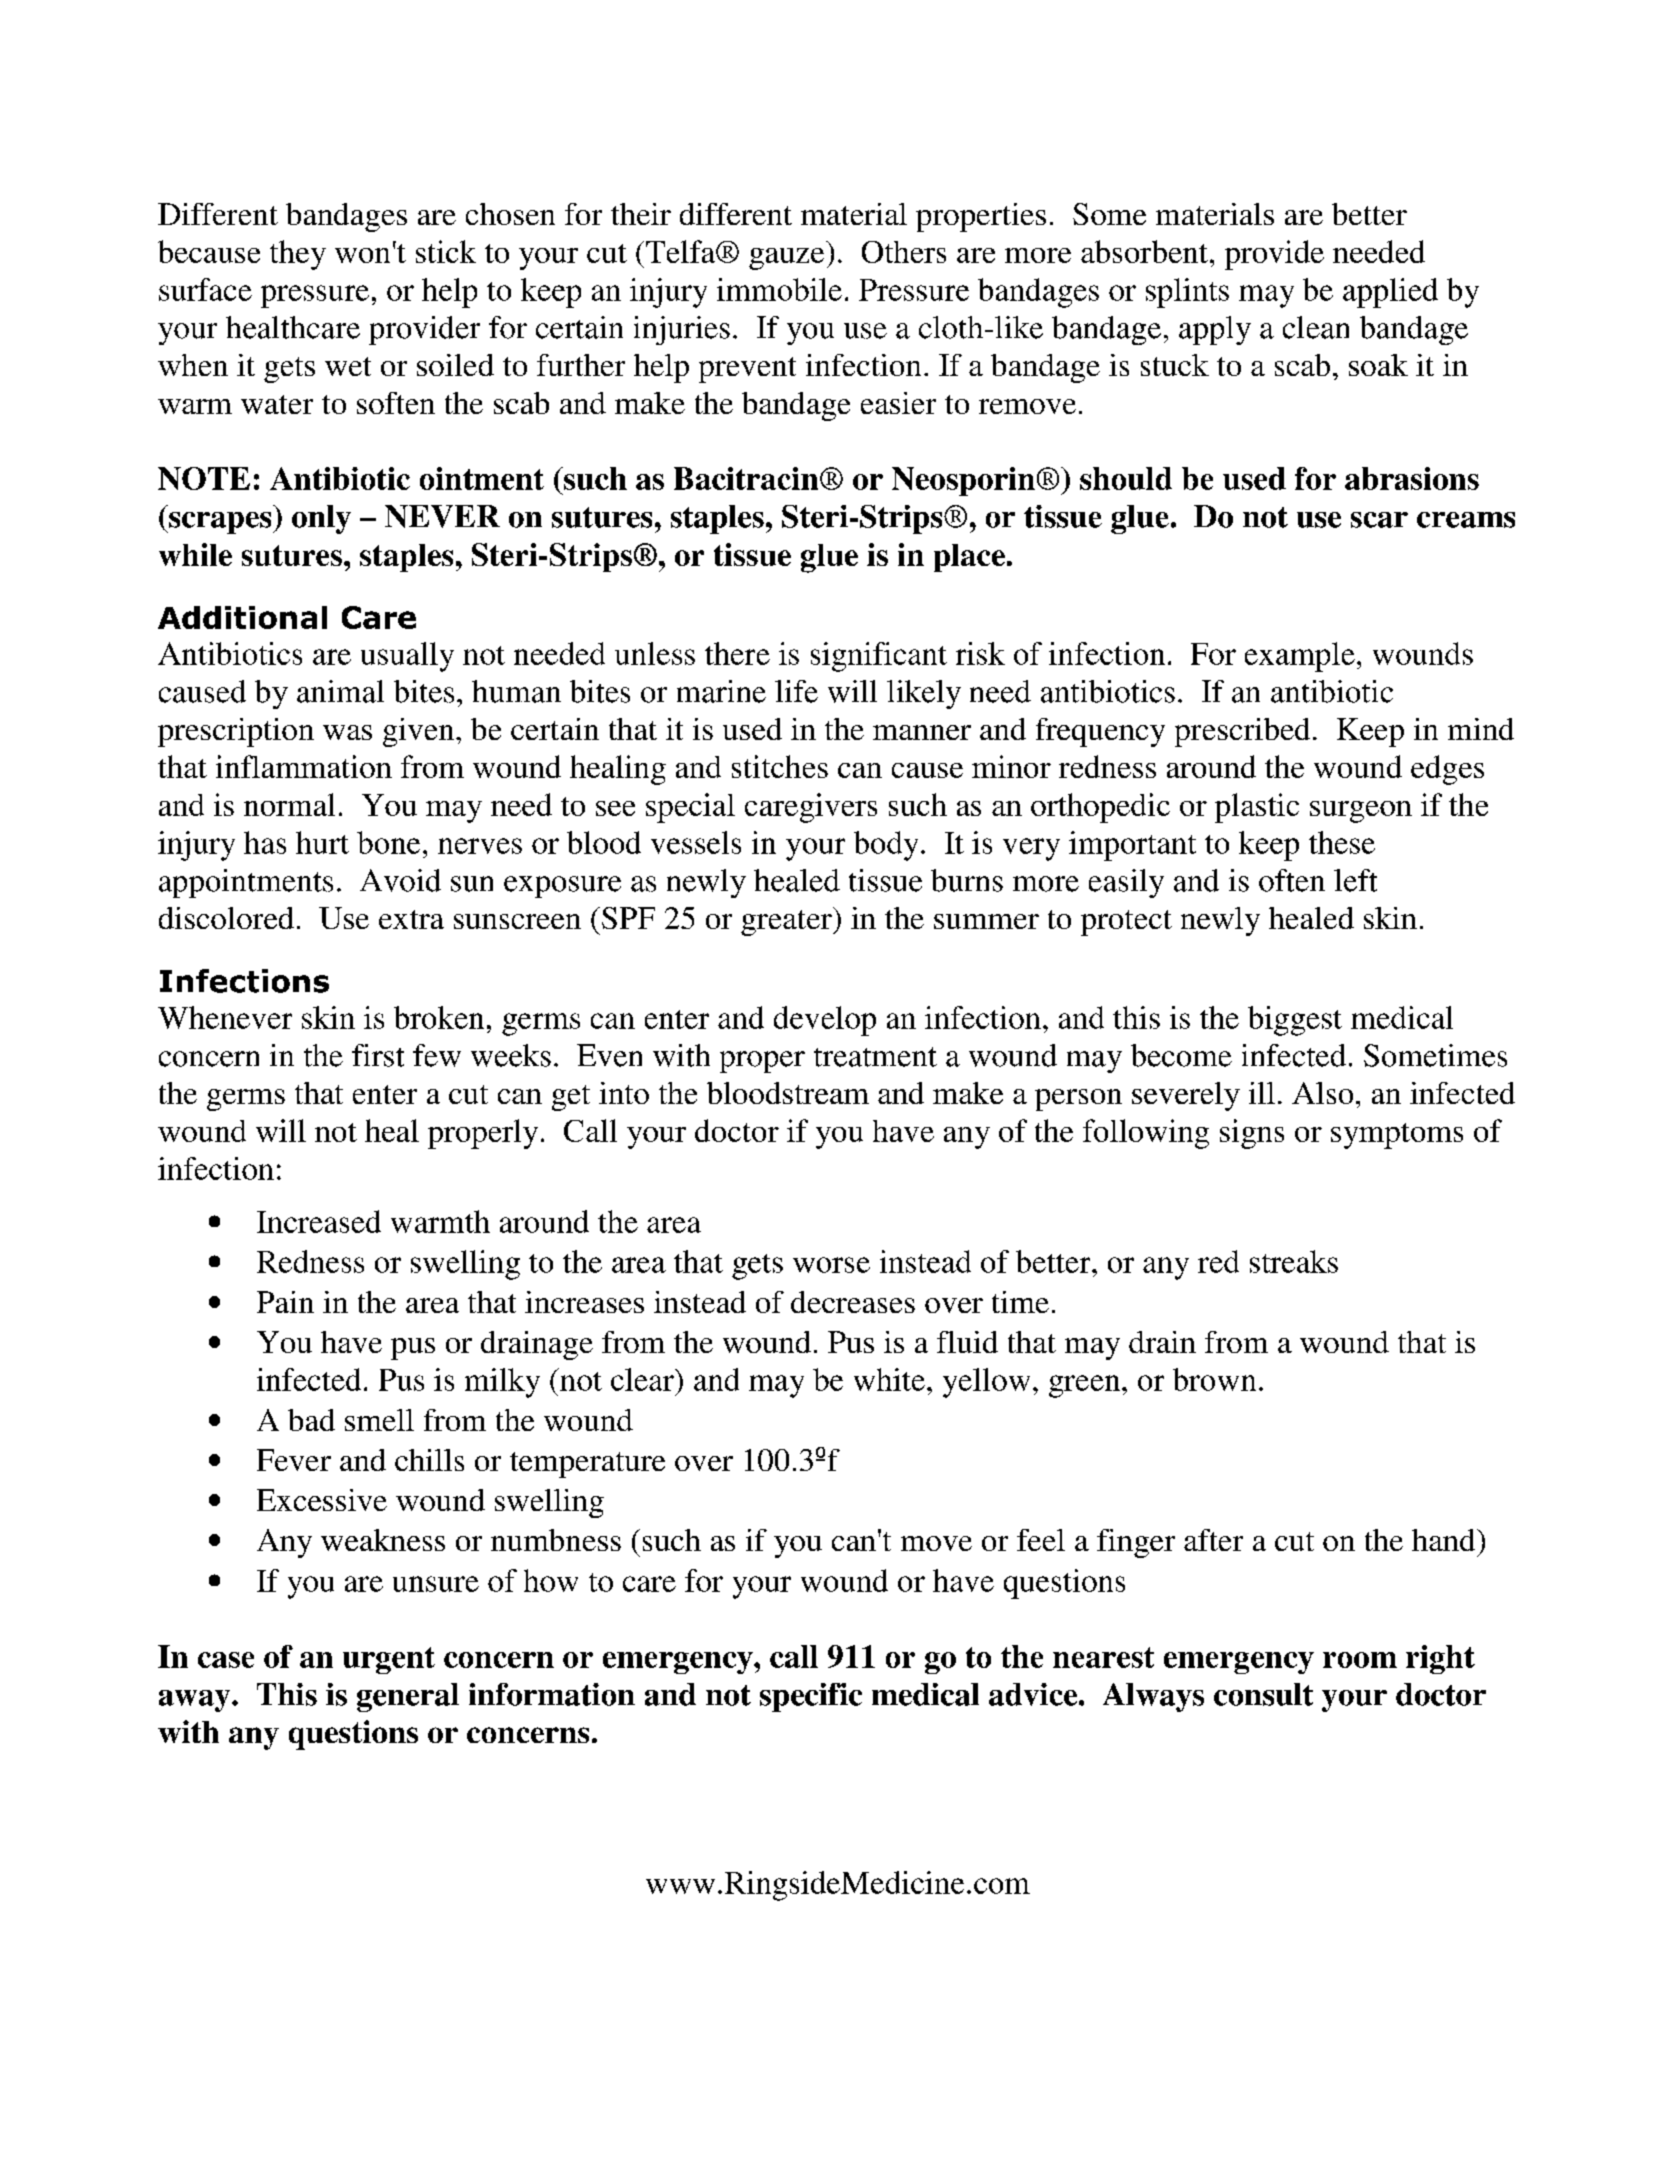 This page has height=2168, width=1675. What do you see at coordinates (1397, 1136) in the page?
I see `symptoms` at bounding box center [1397, 1136].
